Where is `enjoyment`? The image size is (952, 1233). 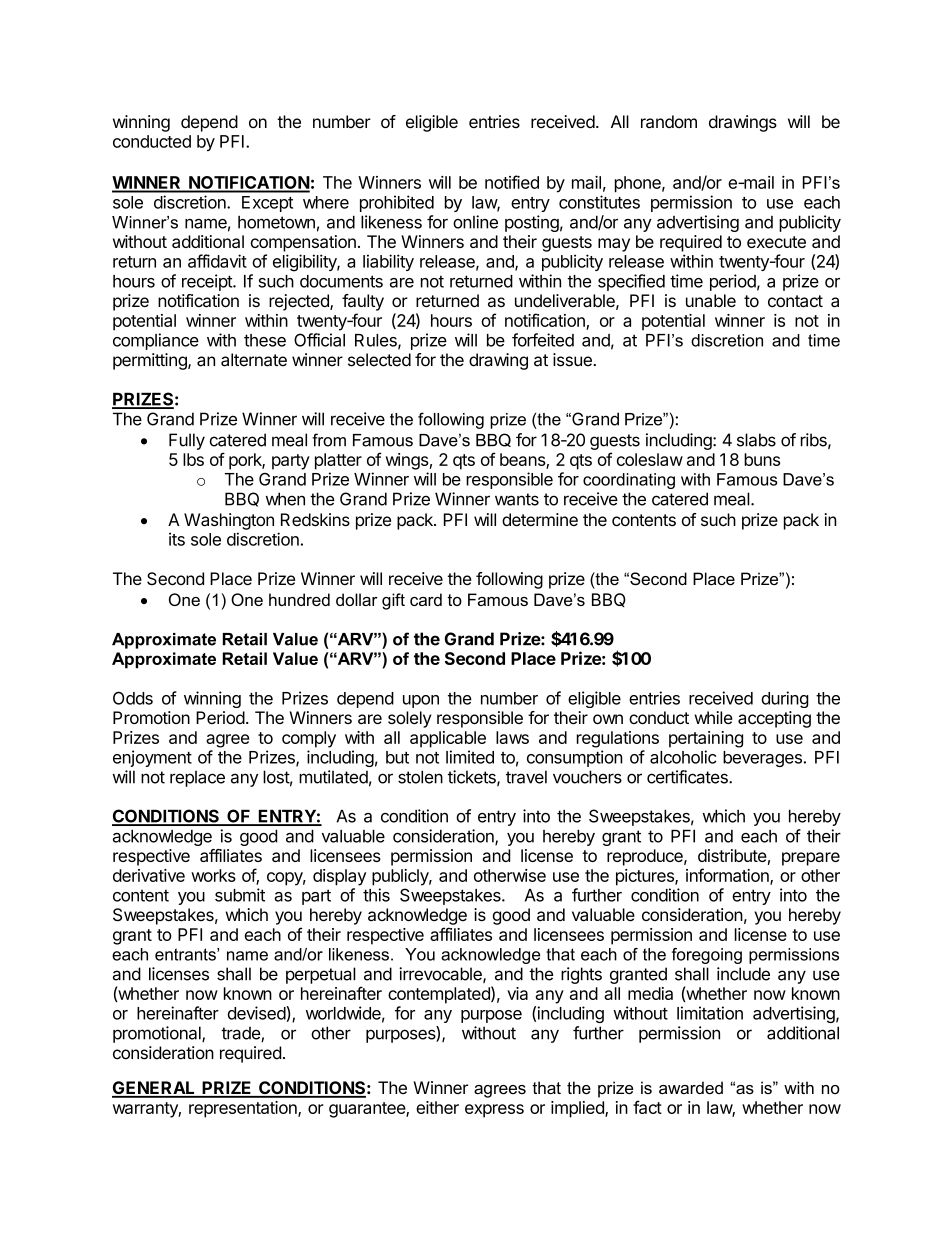
enjoyment is located at coordinates (152, 758).
